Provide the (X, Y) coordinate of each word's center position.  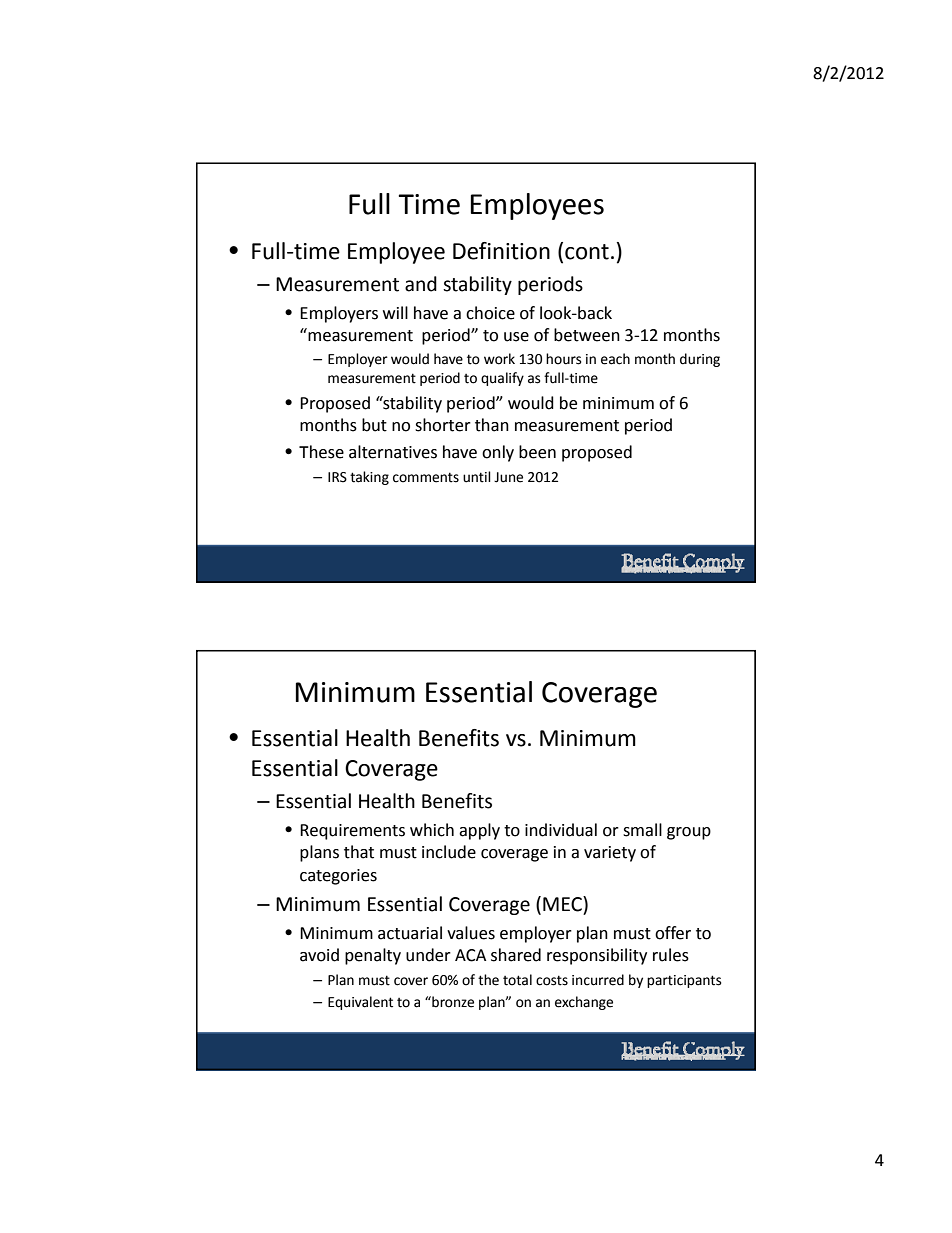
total (517, 980)
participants (684, 981)
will (395, 312)
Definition (501, 251)
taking (369, 478)
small (642, 830)
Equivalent (360, 1003)
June (508, 477)
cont (587, 252)
